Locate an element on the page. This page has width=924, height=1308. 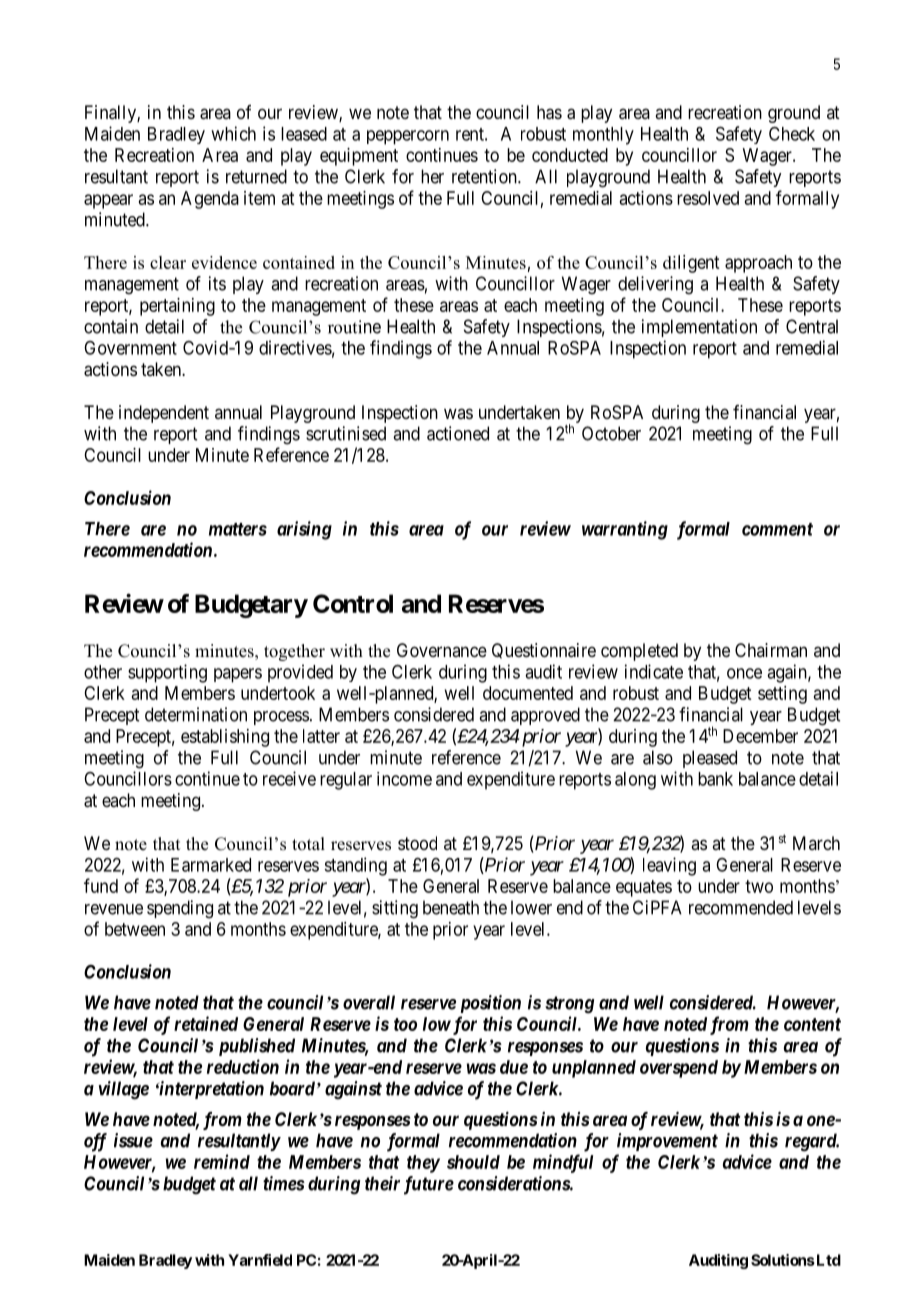
retention is located at coordinates (485, 176).
